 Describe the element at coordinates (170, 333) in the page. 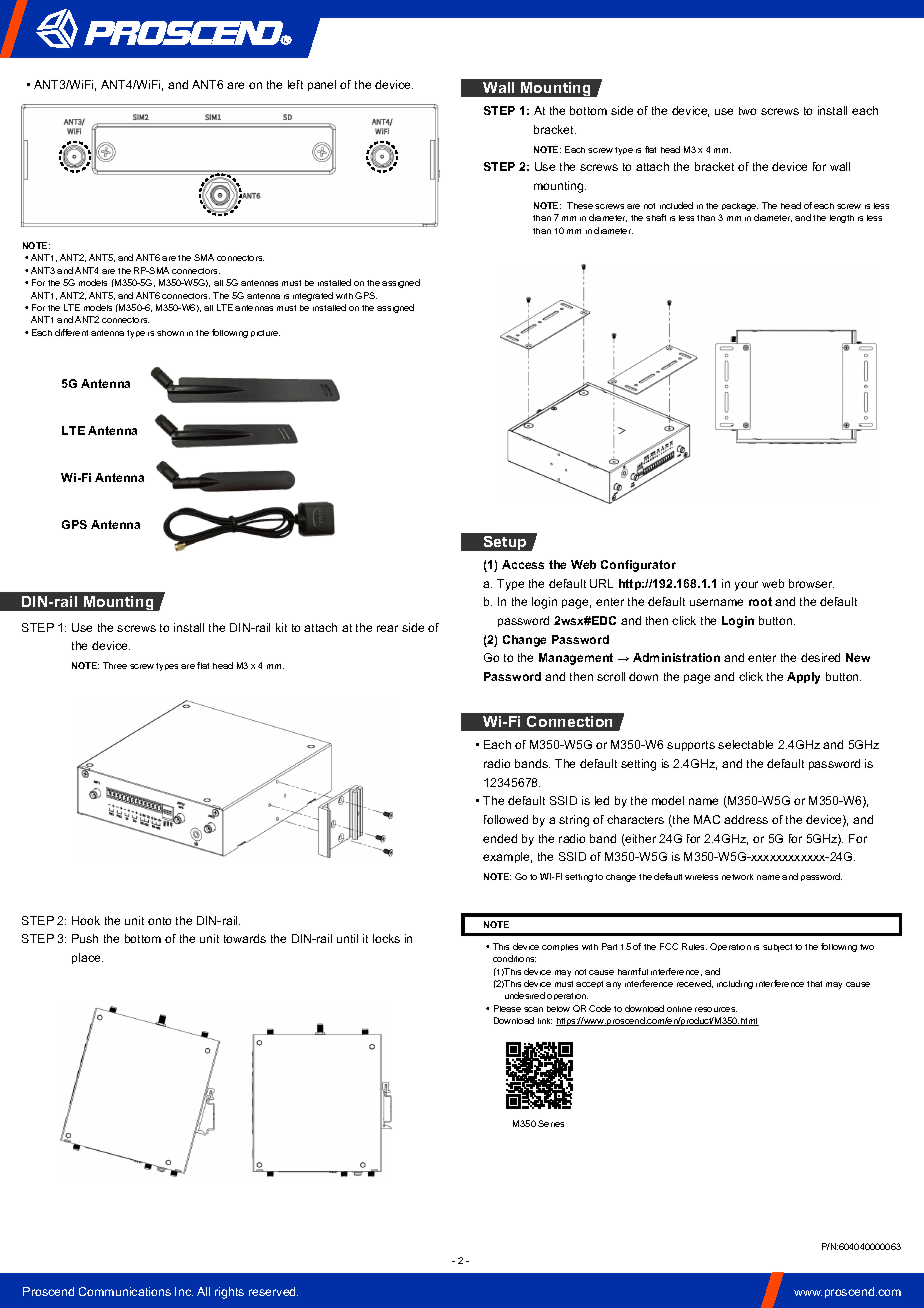

I see `shown` at that location.
